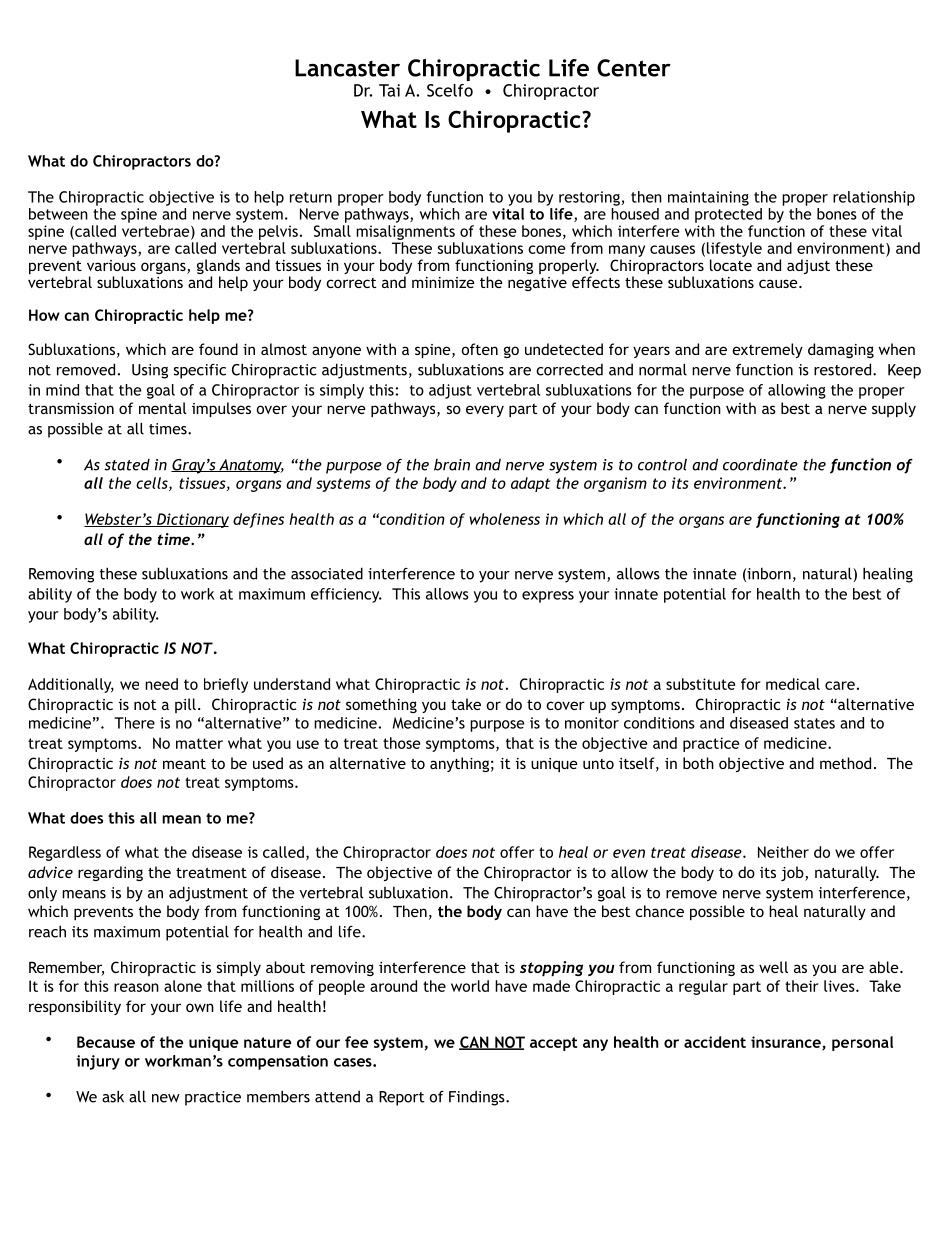  I want to click on injury, so click(98, 1062).
